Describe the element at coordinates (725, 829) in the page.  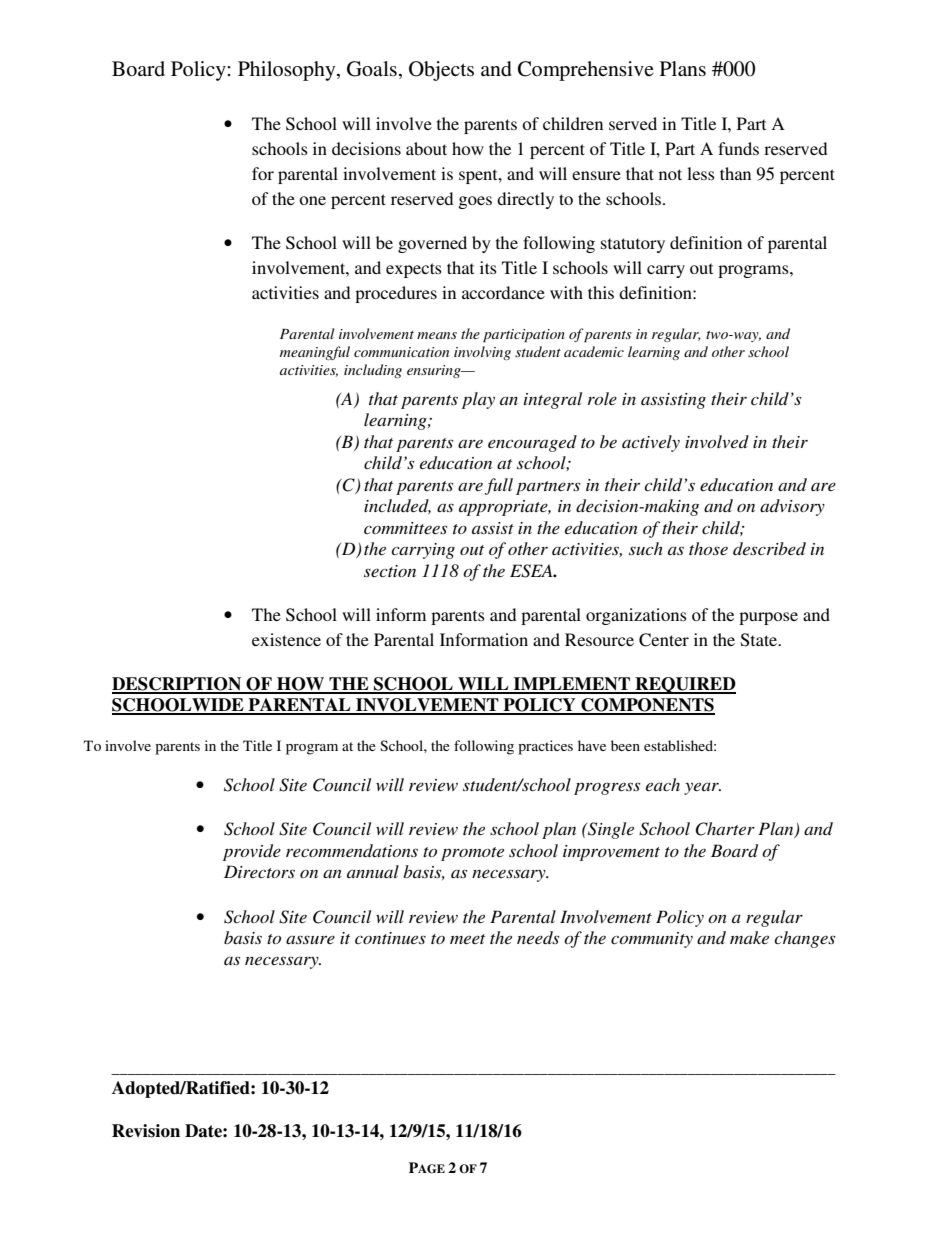
I see `Charter` at that location.
